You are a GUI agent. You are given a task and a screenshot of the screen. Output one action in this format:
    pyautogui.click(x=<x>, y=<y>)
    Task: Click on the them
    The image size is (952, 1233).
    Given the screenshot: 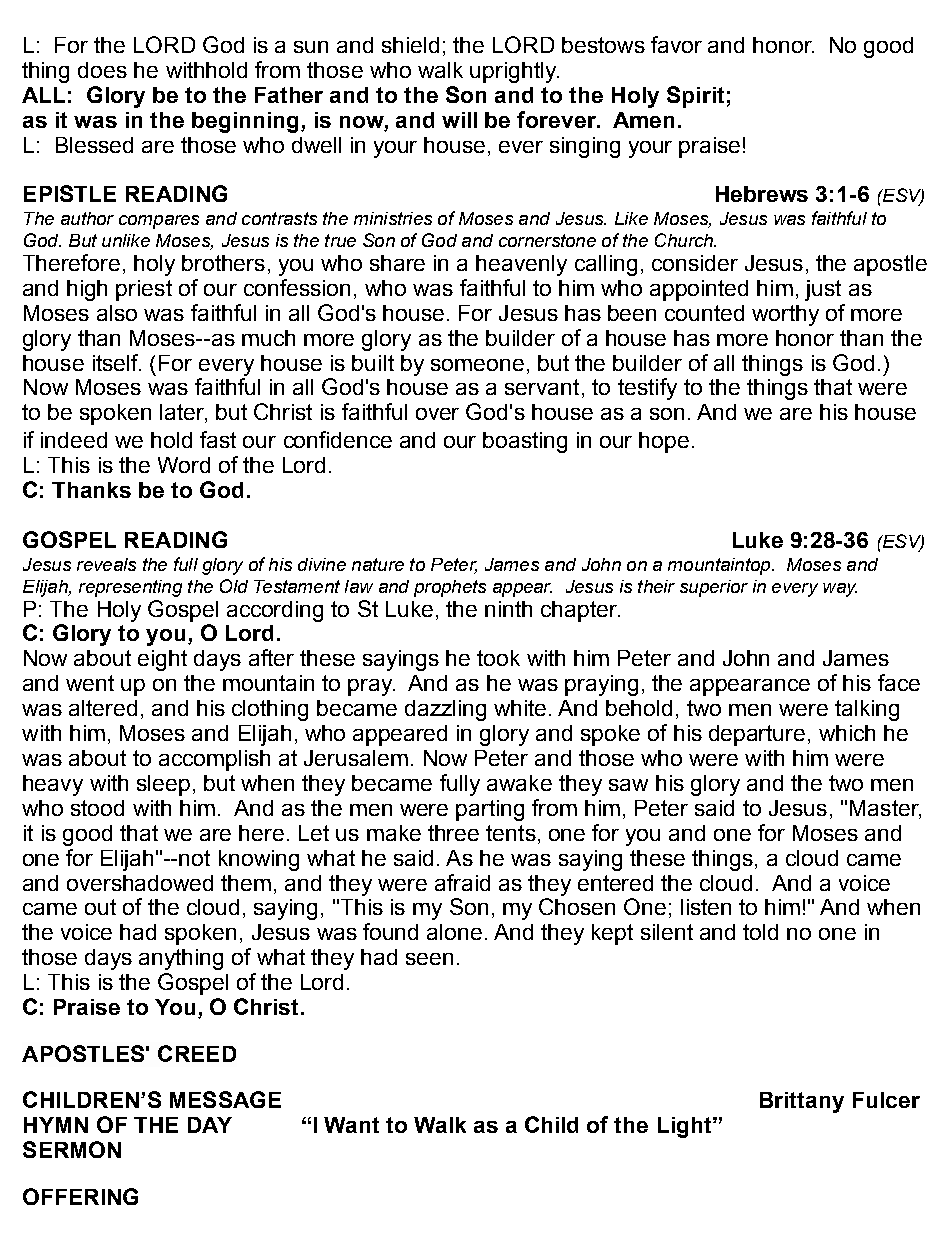 What is the action you would take?
    pyautogui.click(x=246, y=883)
